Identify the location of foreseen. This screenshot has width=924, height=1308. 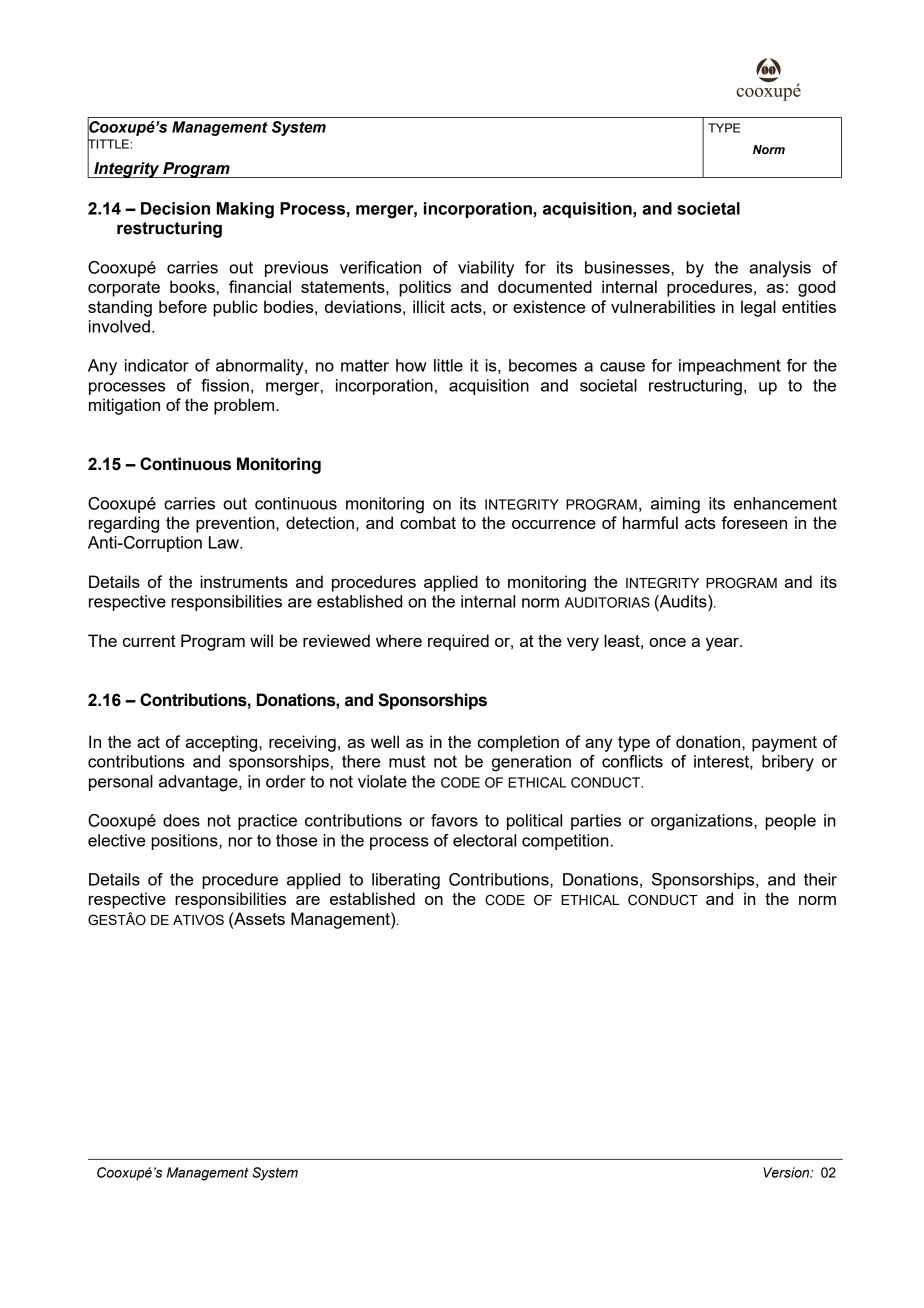
(754, 522).
